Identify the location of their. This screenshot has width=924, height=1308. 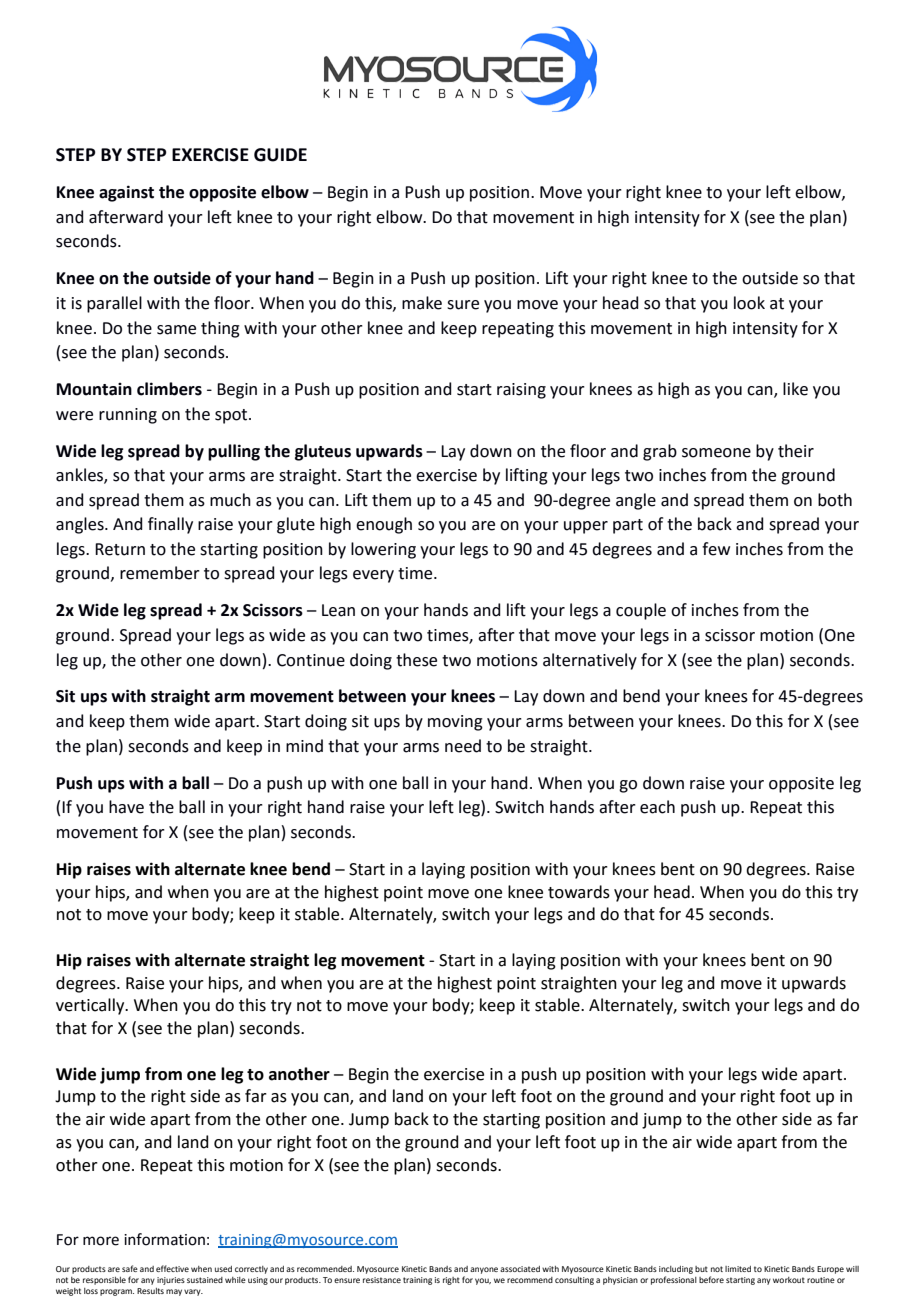
(796, 451).
